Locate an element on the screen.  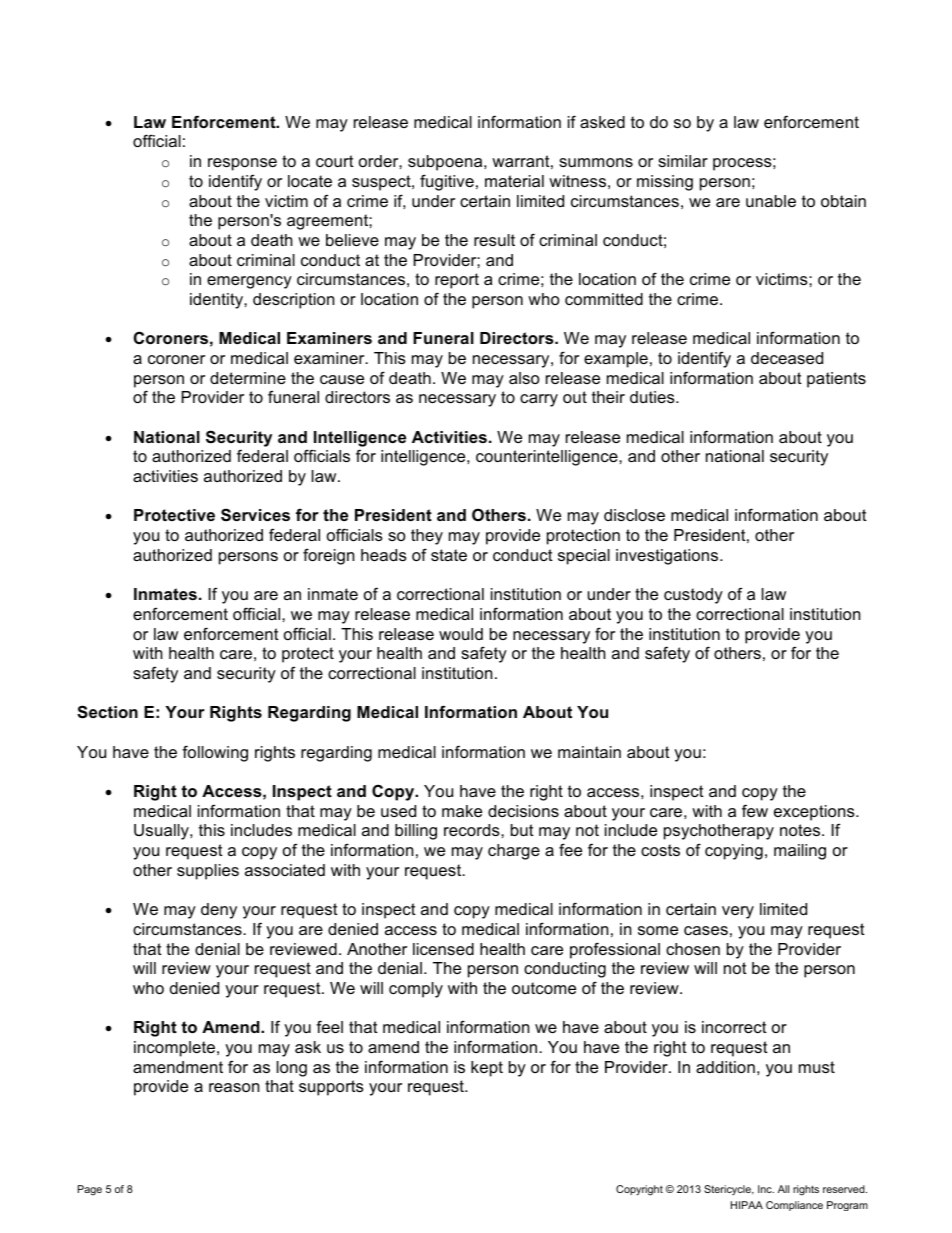
investigations is located at coordinates (668, 557).
